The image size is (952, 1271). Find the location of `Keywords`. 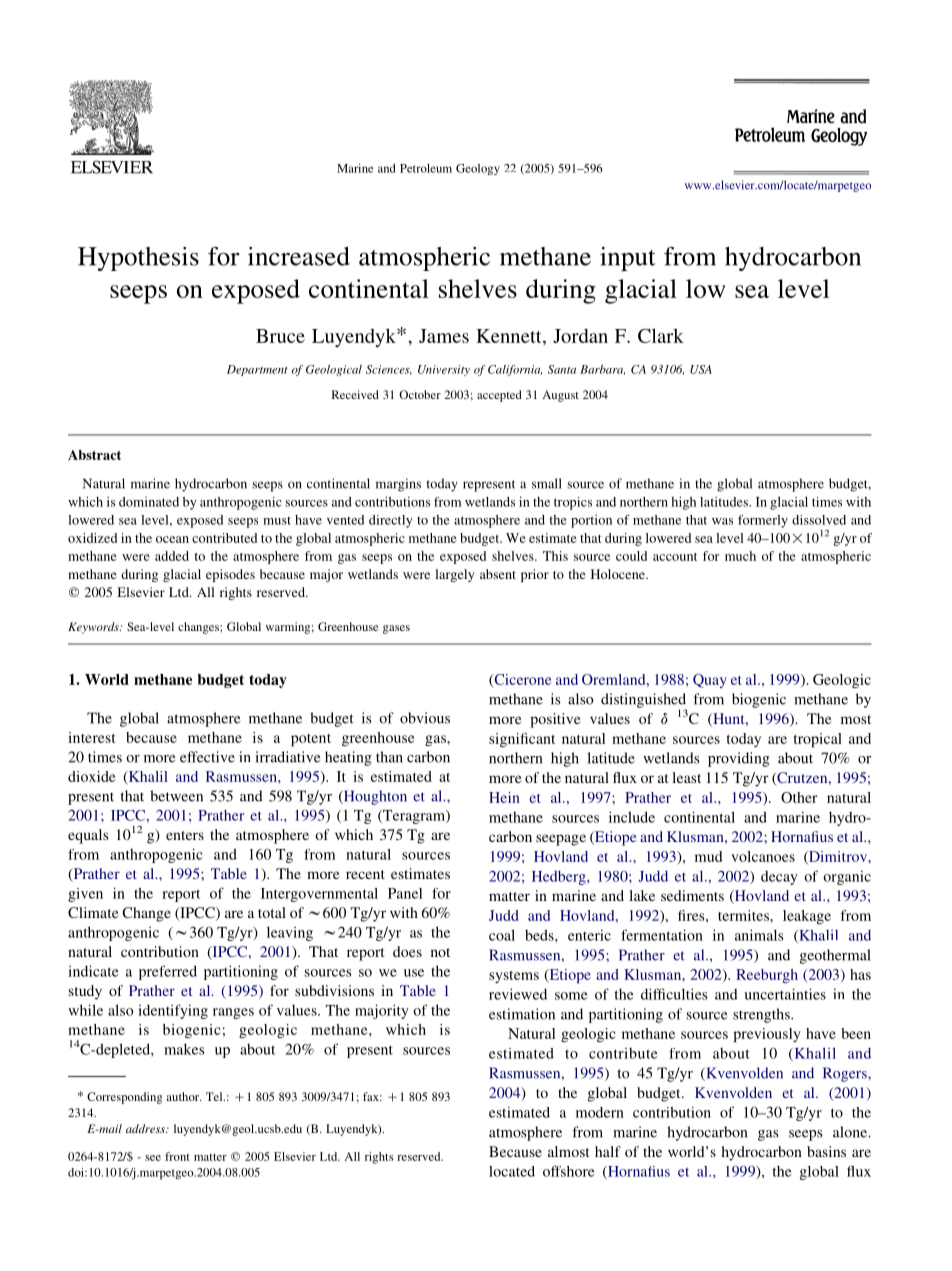

Keywords is located at coordinates (94, 628).
